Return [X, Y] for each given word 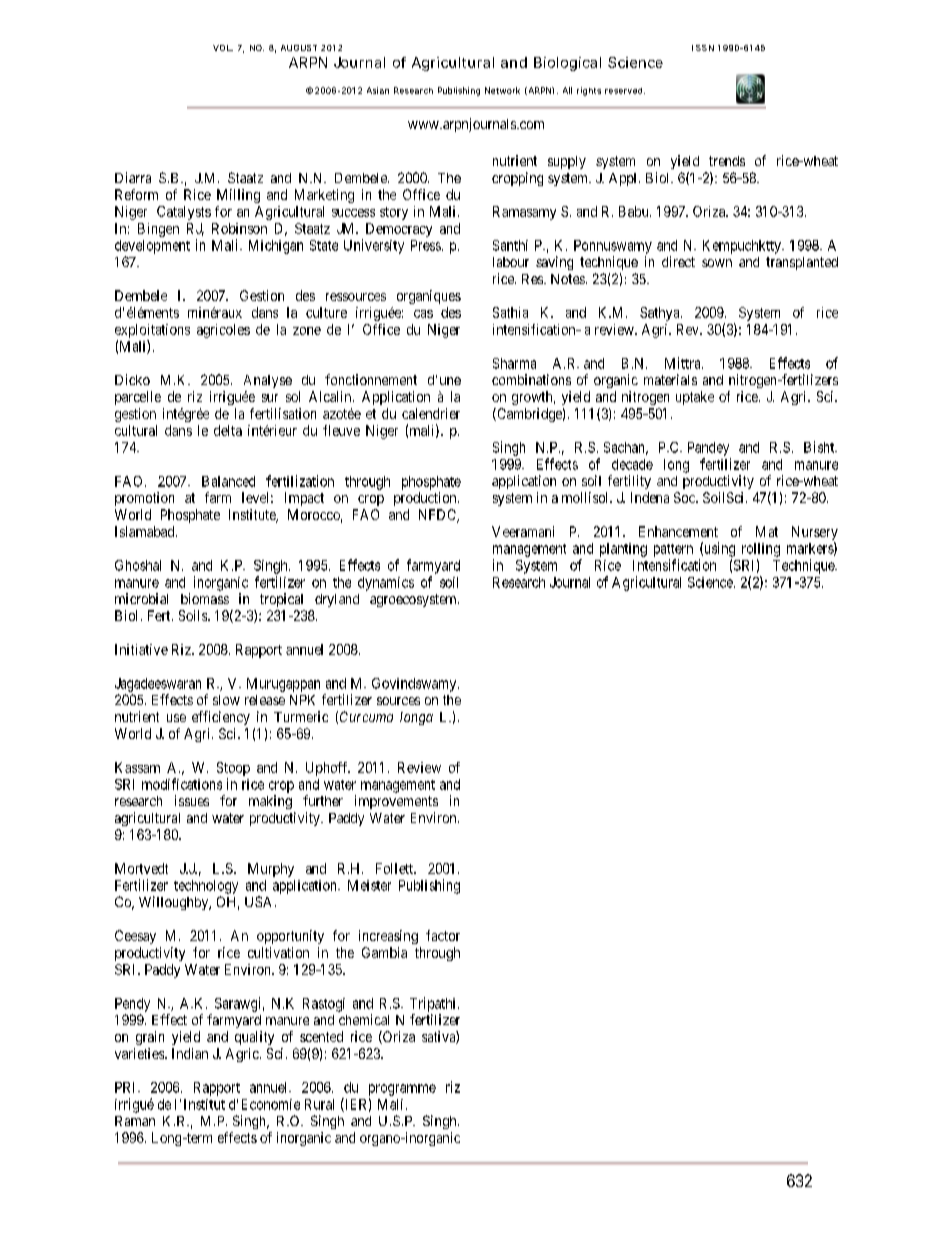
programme [402, 1090]
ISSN [703, 48]
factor [443, 935]
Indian [190, 1053]
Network [502, 90]
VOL [223, 48]
